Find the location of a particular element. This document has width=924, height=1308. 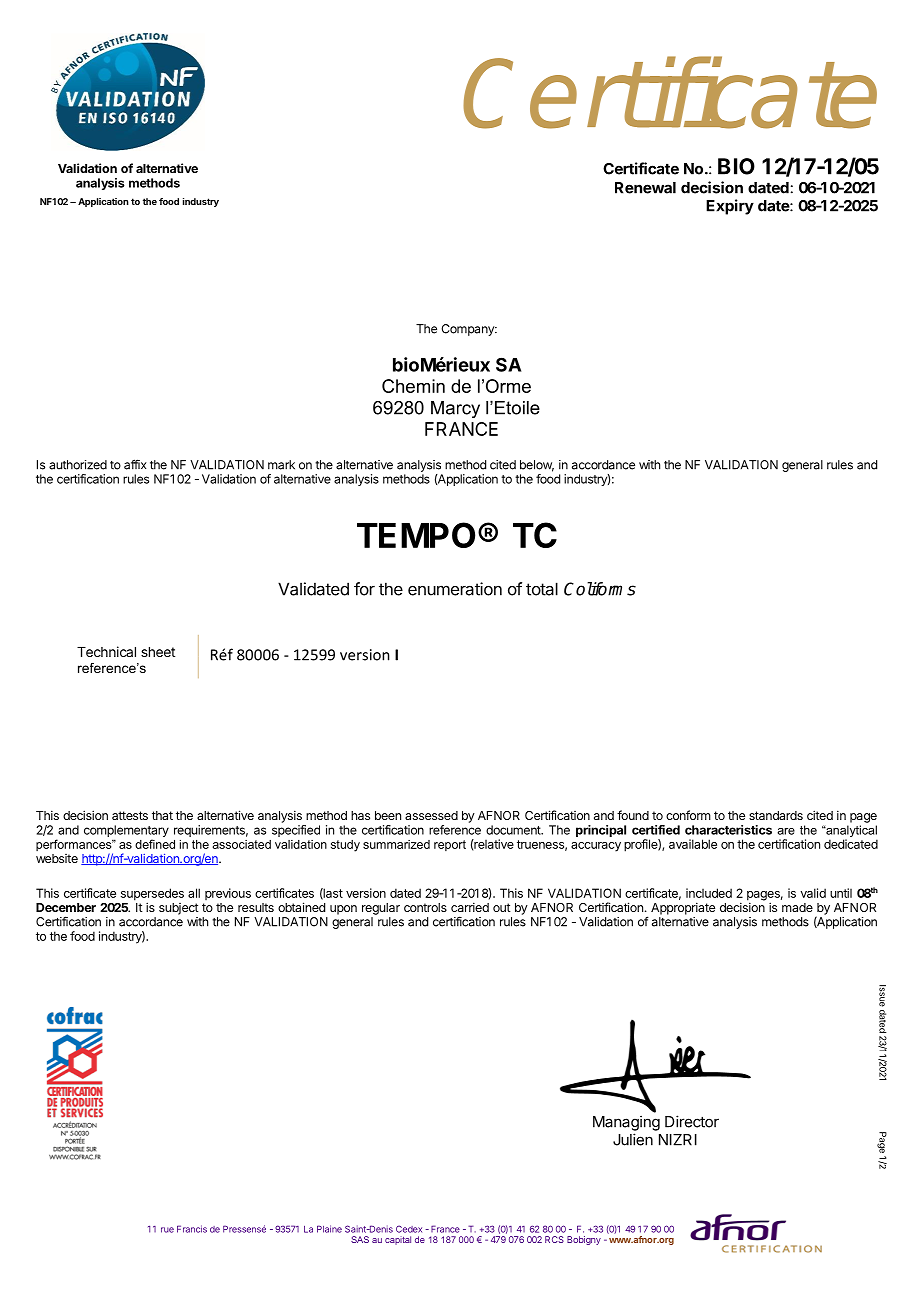

below is located at coordinates (537, 466).
